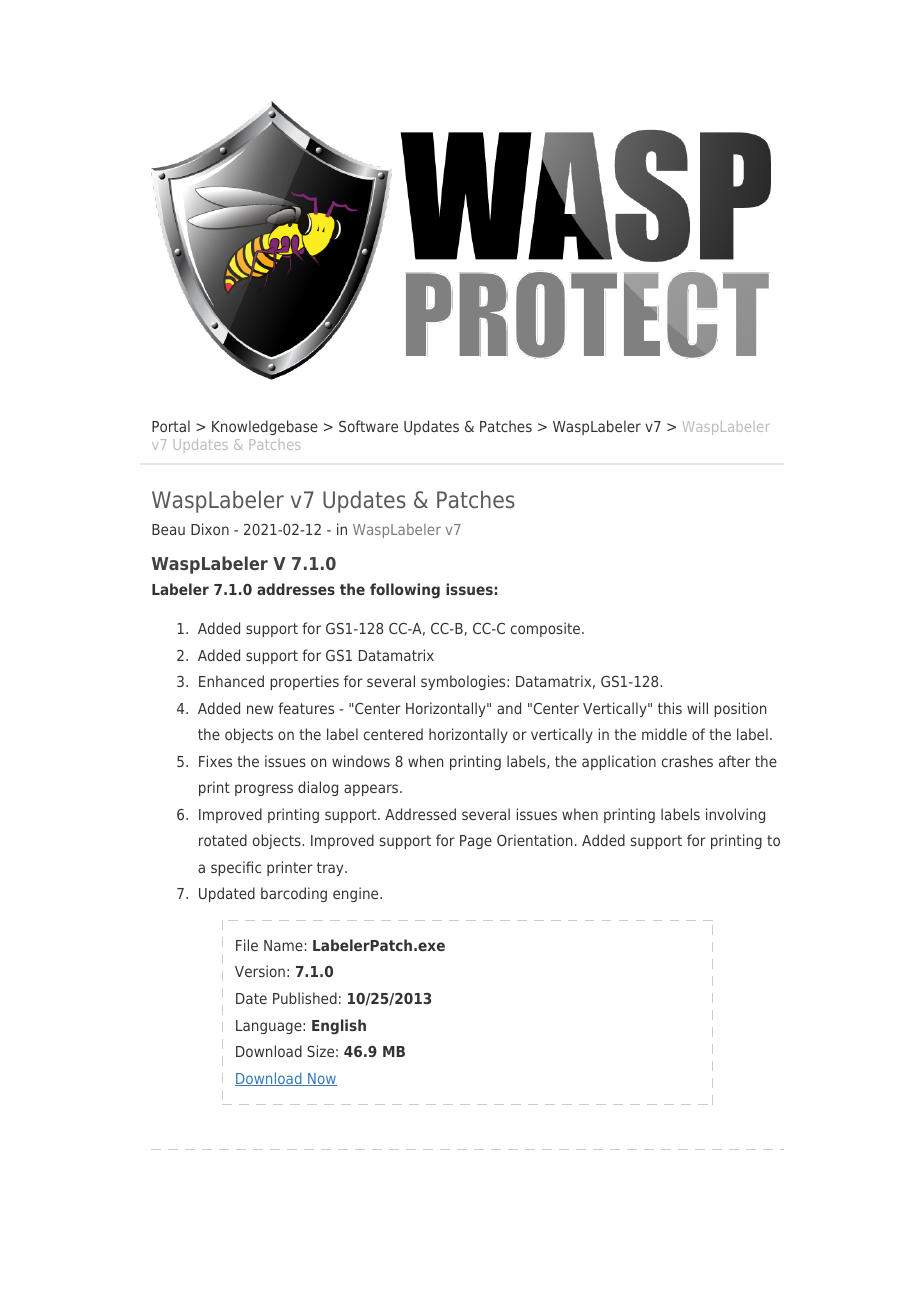  Describe the element at coordinates (305, 998) in the screenshot. I see `Published` at that location.
